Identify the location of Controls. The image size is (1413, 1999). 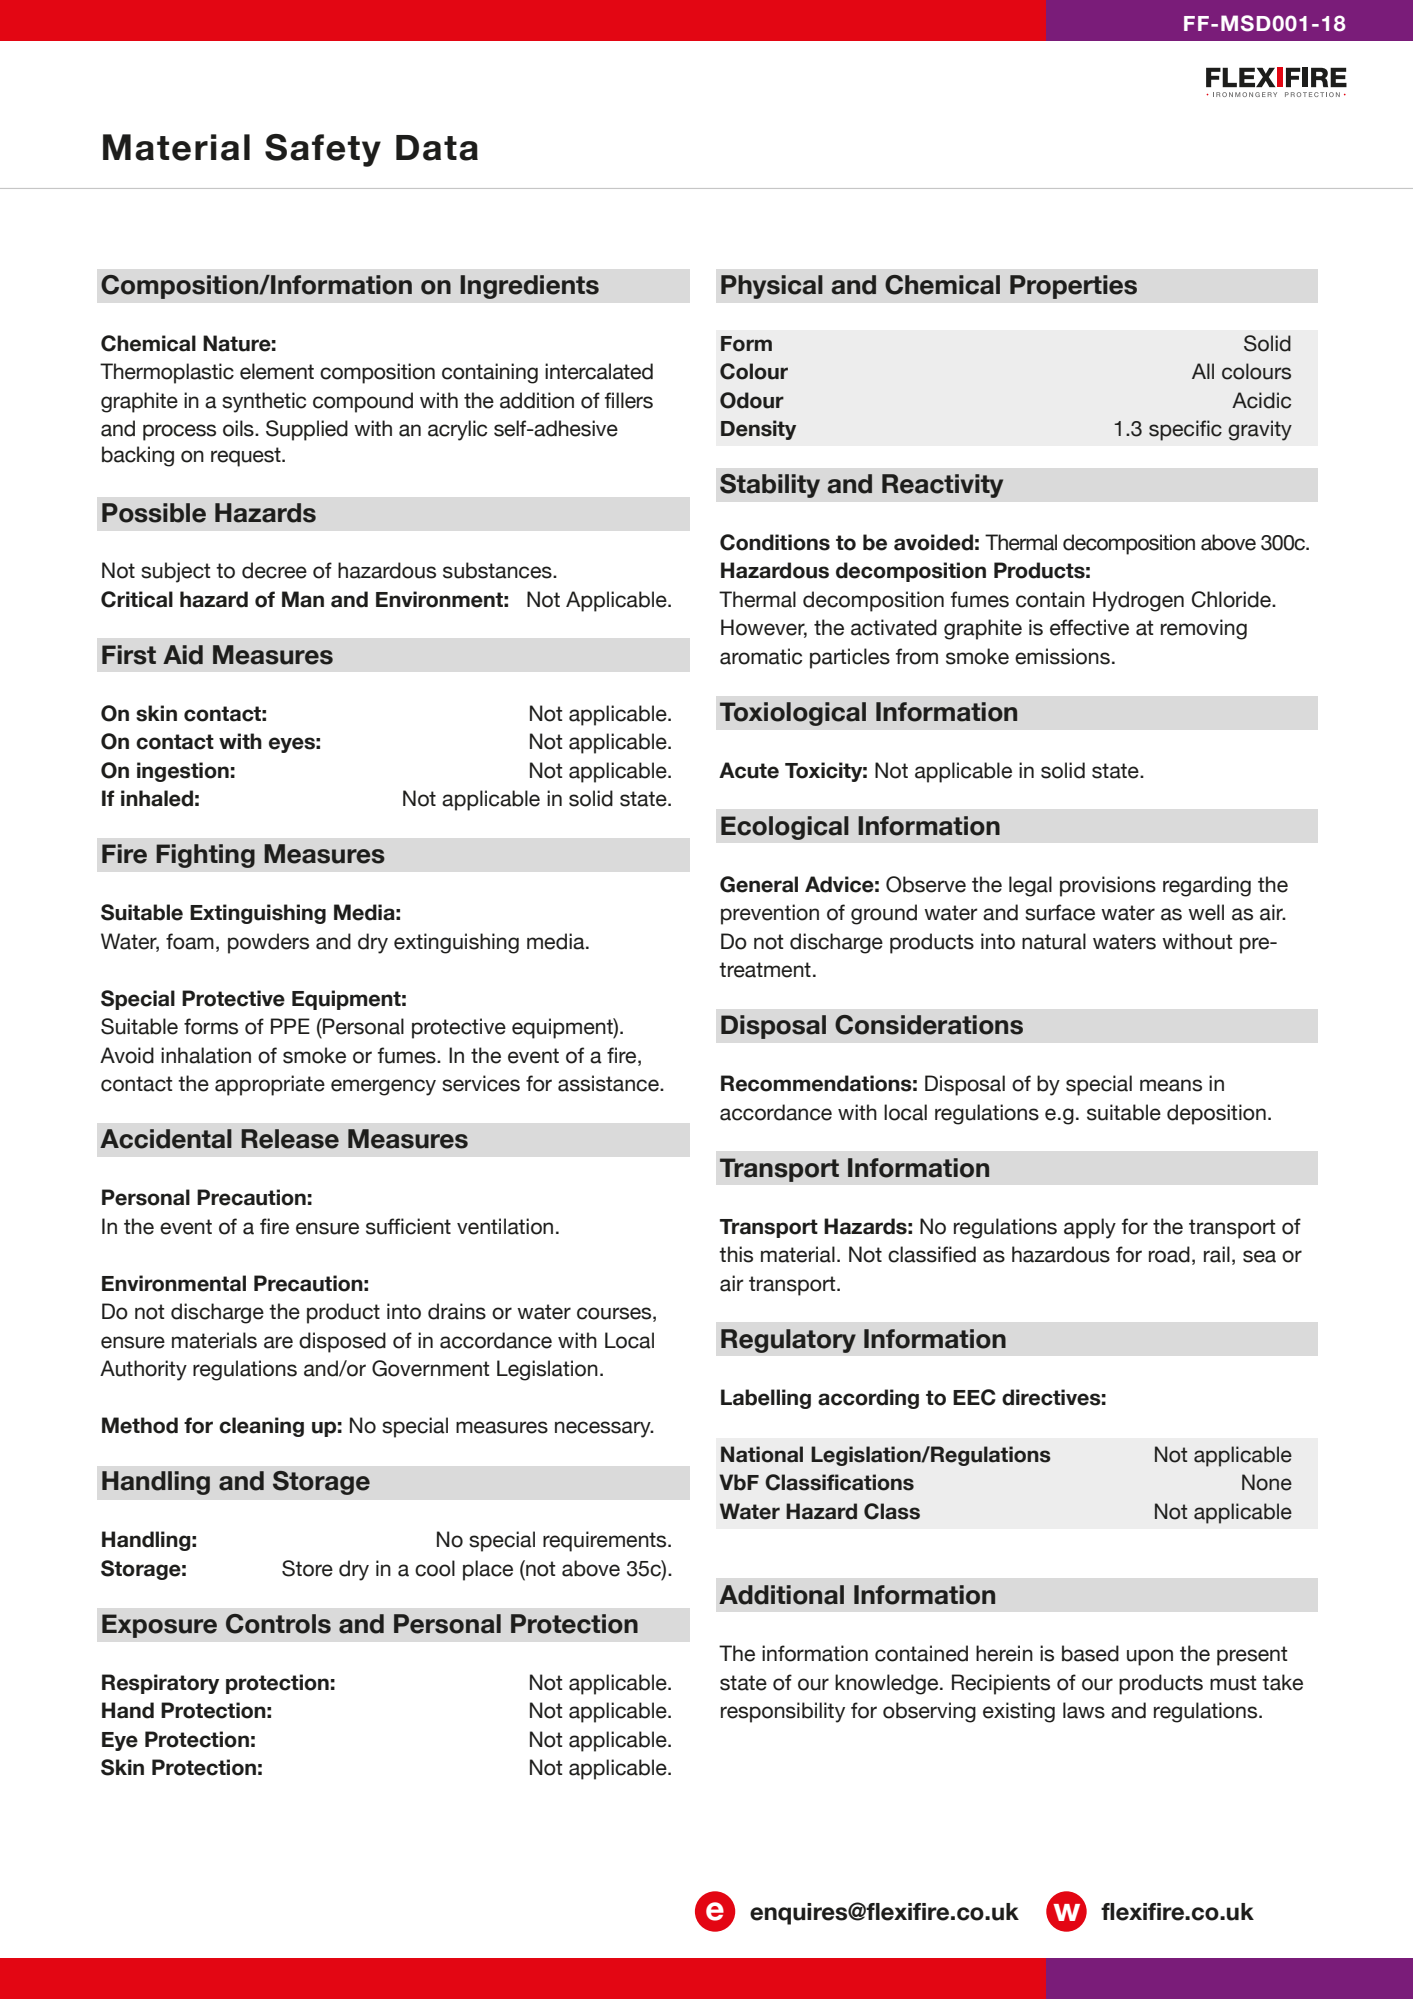
(278, 1624).
